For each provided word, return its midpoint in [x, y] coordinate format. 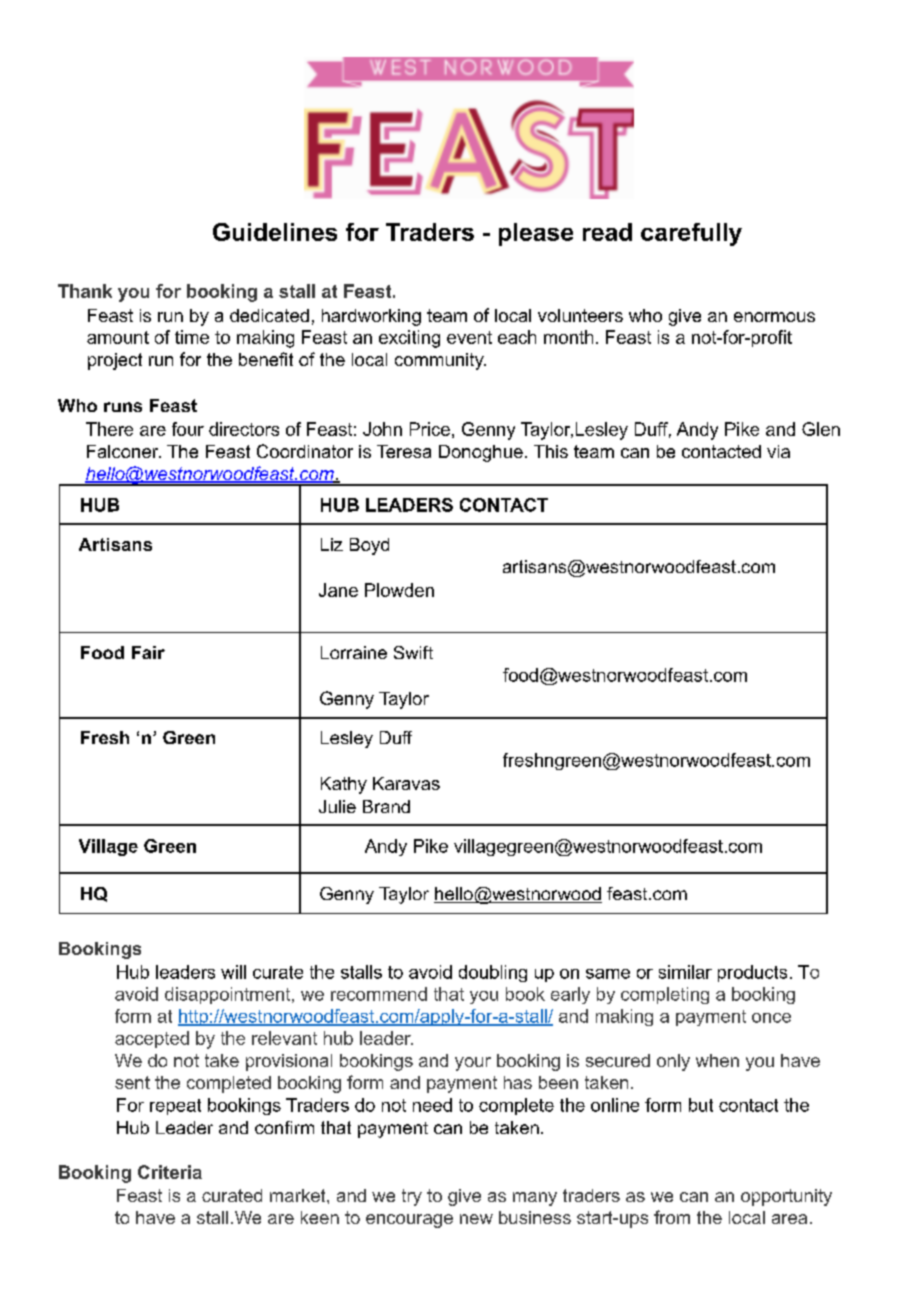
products [752, 973]
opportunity [786, 1197]
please [536, 234]
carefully [691, 234]
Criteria [170, 1172]
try [412, 1197]
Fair [148, 652]
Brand [386, 806]
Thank [85, 291]
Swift [413, 652]
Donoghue [481, 453]
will [233, 972]
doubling [493, 973]
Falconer [124, 451]
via [778, 451]
